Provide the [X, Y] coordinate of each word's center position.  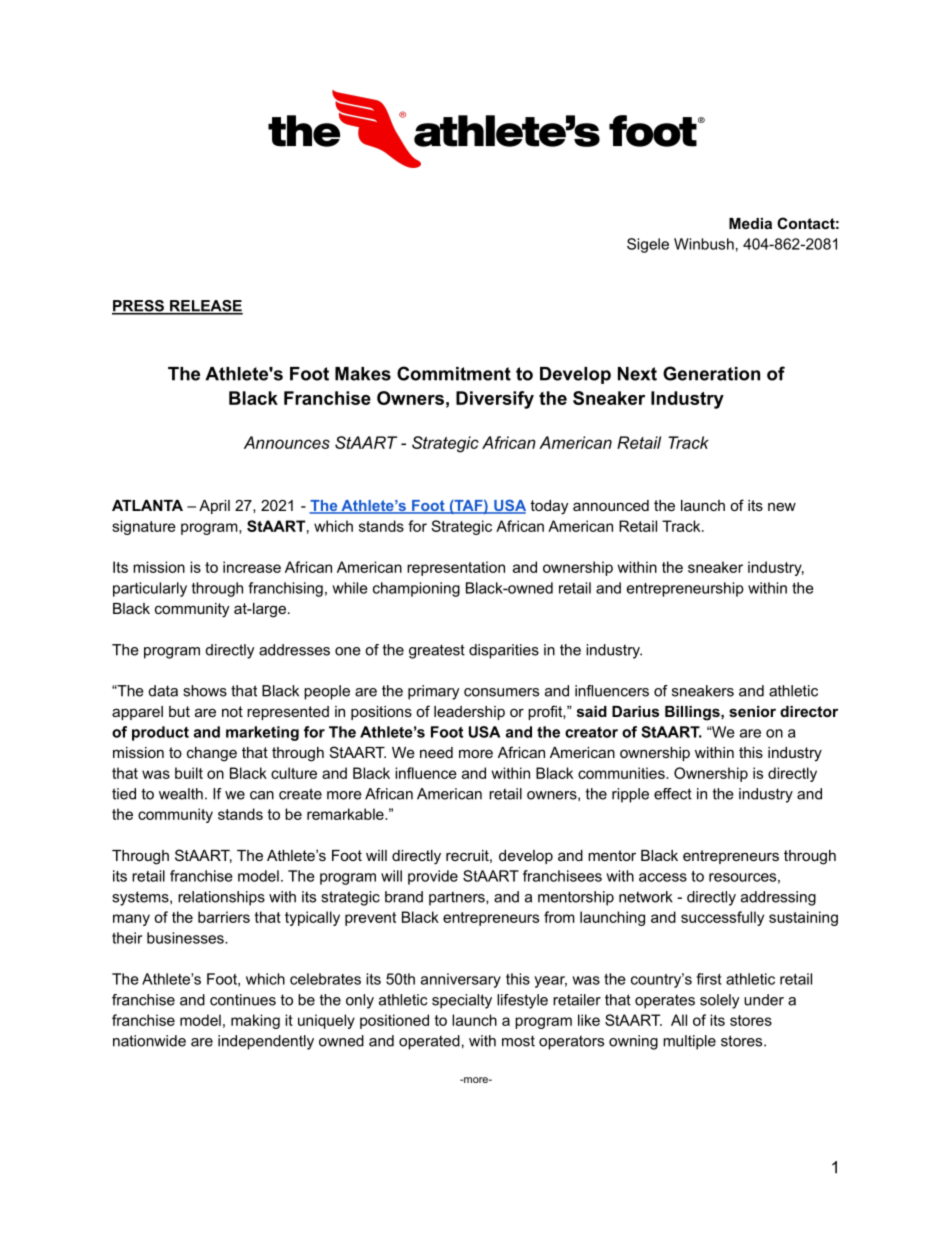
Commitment [454, 373]
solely [720, 1001]
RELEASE [205, 307]
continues [243, 1000]
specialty [462, 1001]
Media [750, 223]
